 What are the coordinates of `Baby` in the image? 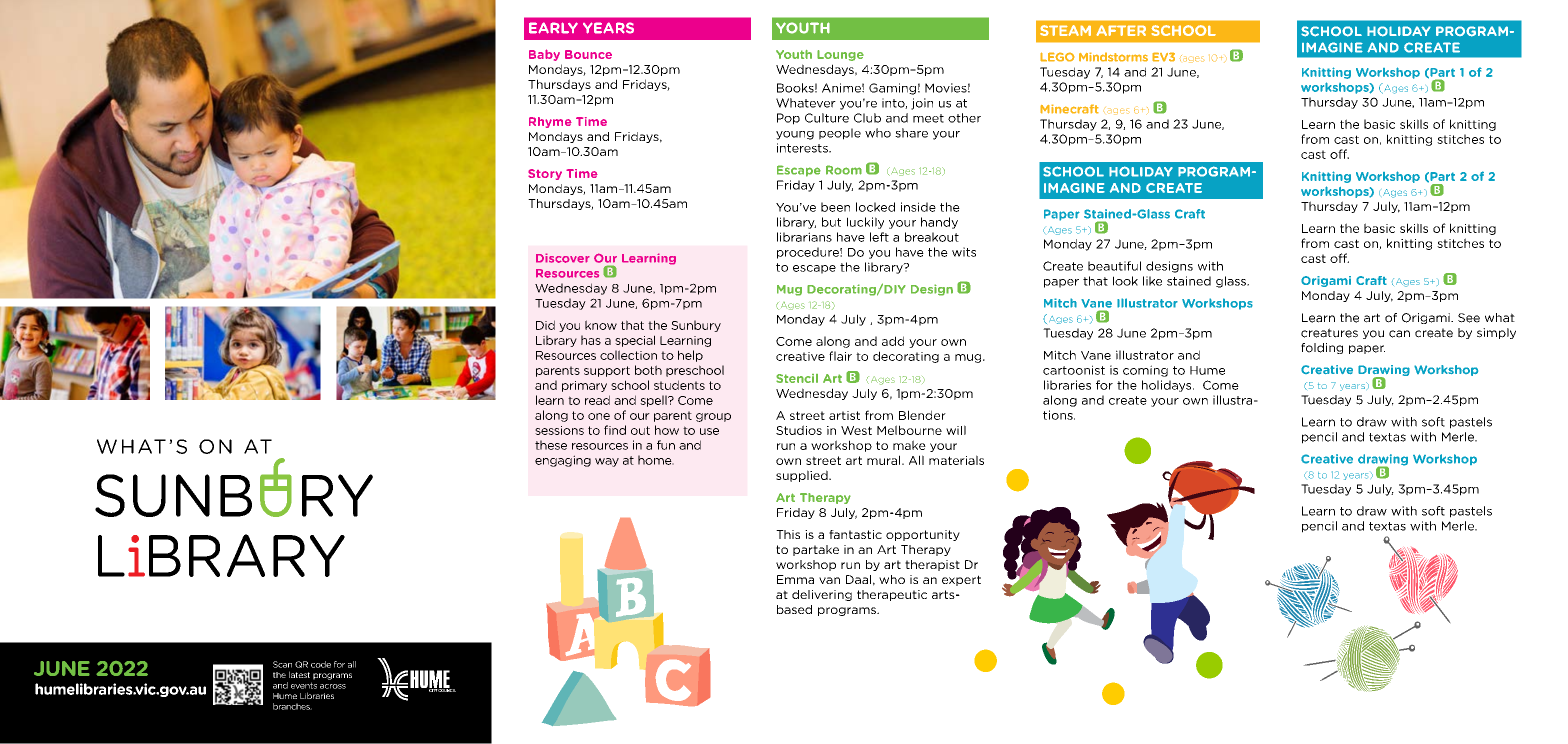 It's located at (544, 55).
